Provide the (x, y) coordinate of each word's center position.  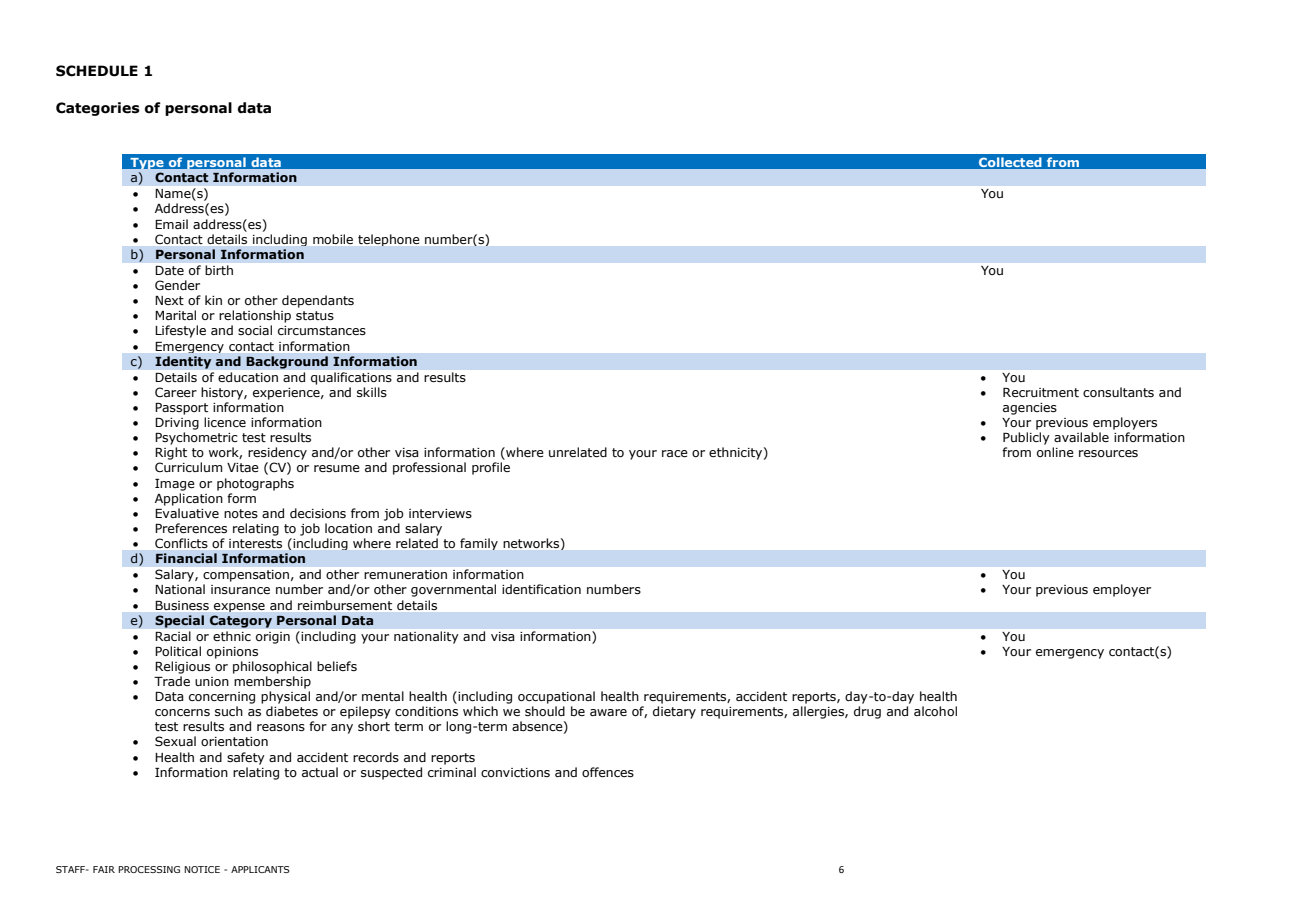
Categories (98, 109)
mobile (333, 239)
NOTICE (202, 869)
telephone (388, 240)
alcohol (935, 711)
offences (608, 772)
